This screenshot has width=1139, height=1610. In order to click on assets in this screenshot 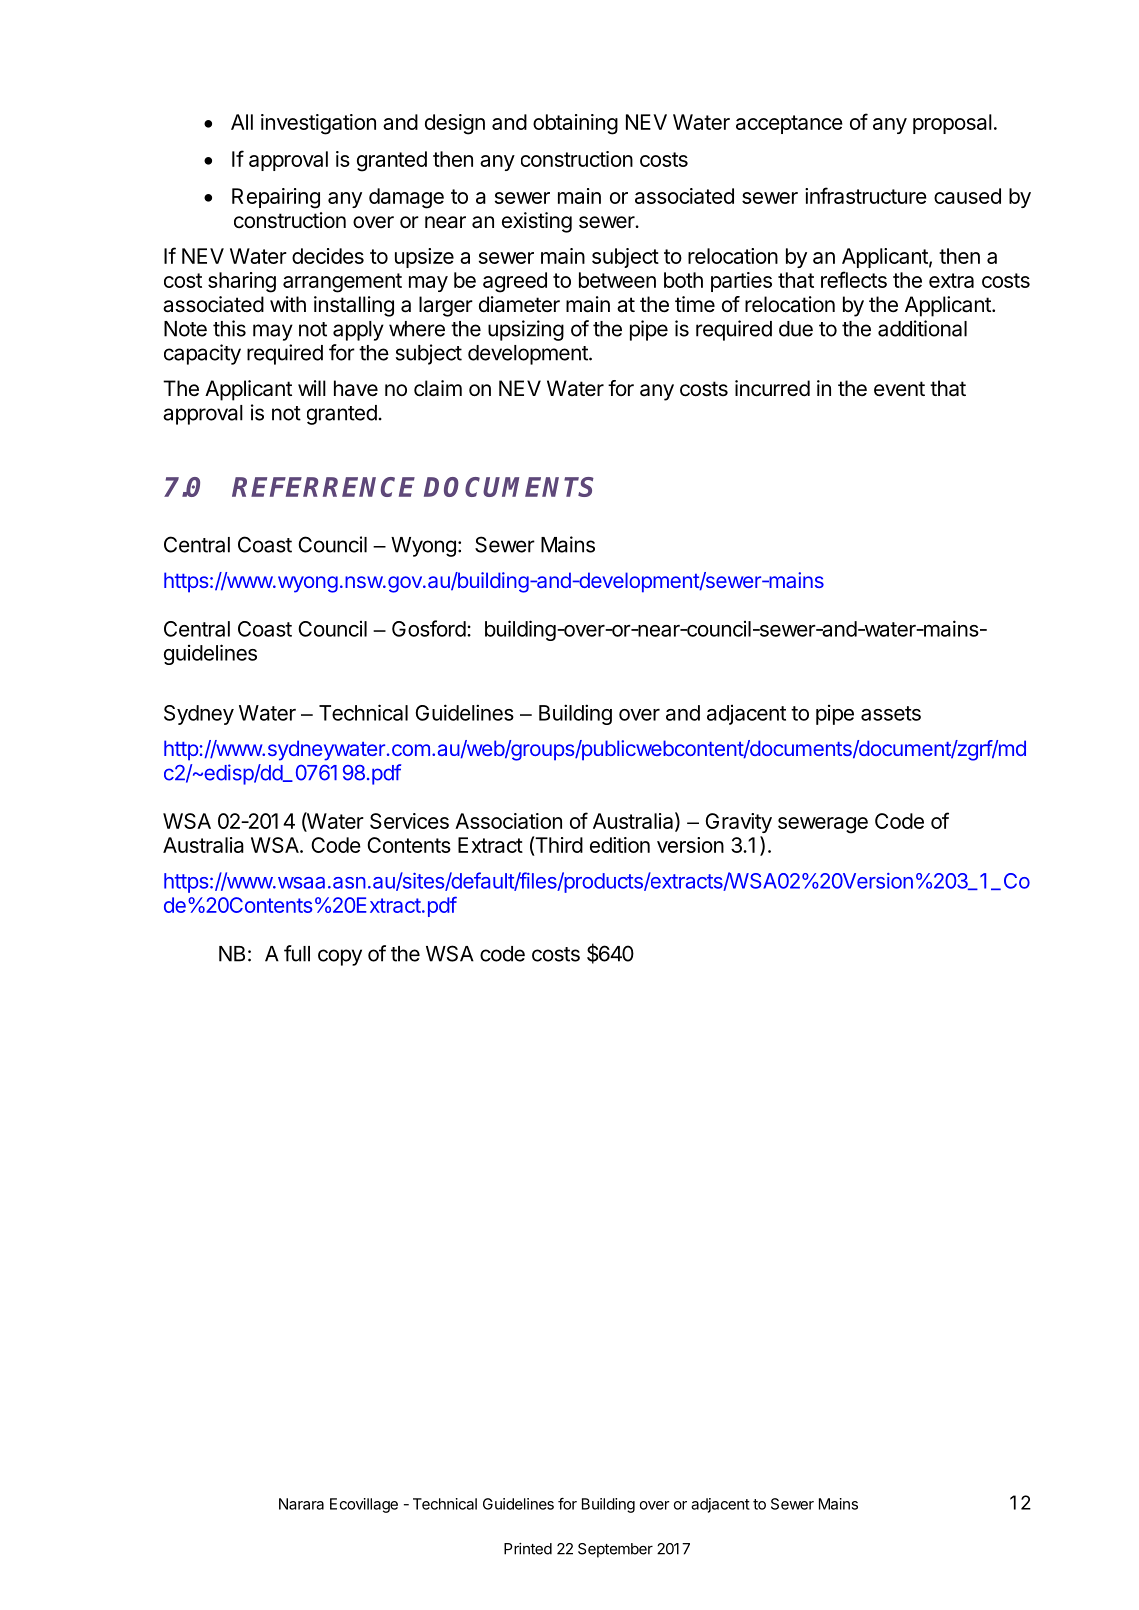, I will do `click(891, 713)`.
